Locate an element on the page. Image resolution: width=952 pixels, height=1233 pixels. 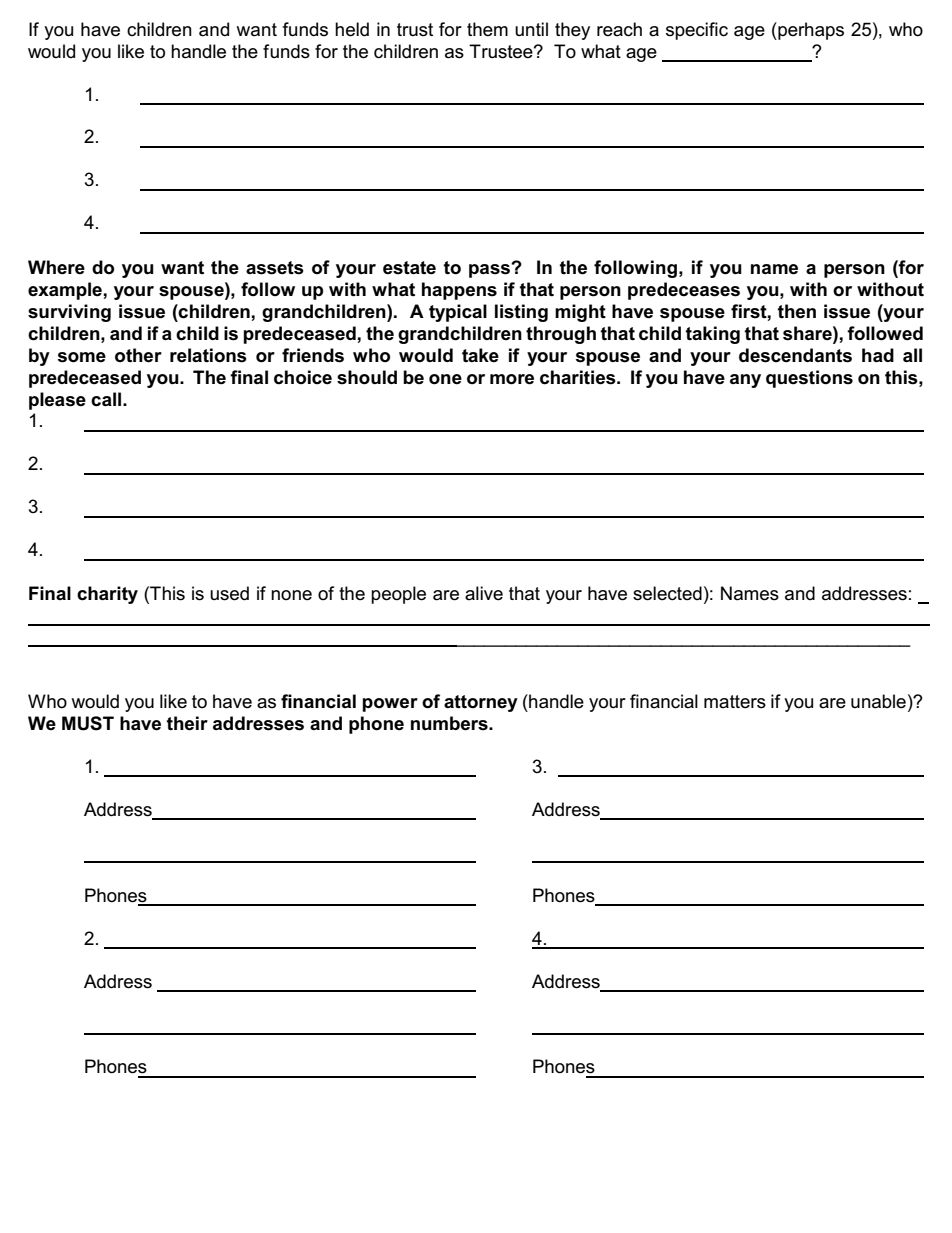
then is located at coordinates (797, 311).
